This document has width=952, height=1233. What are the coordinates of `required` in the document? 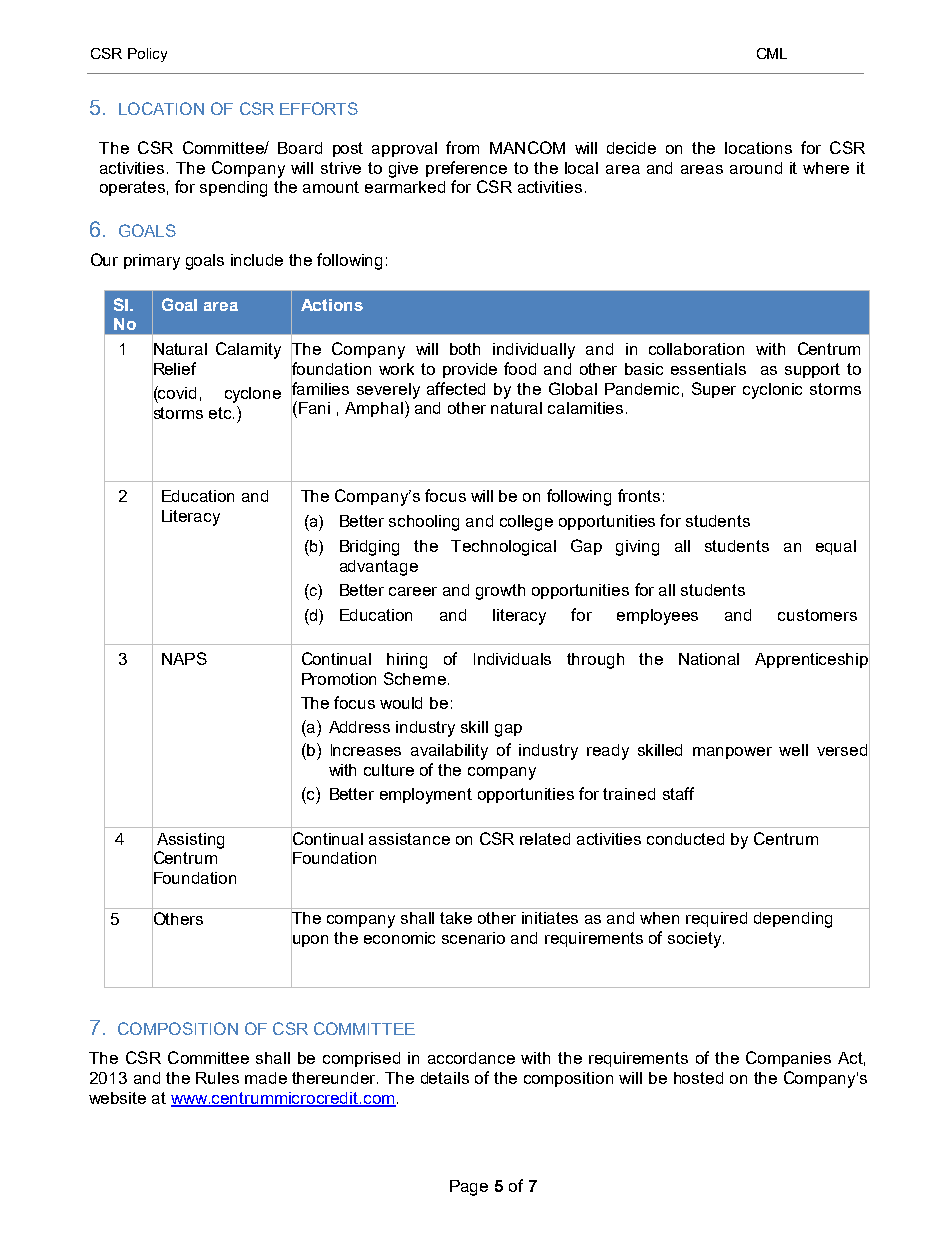 It's located at (716, 919).
